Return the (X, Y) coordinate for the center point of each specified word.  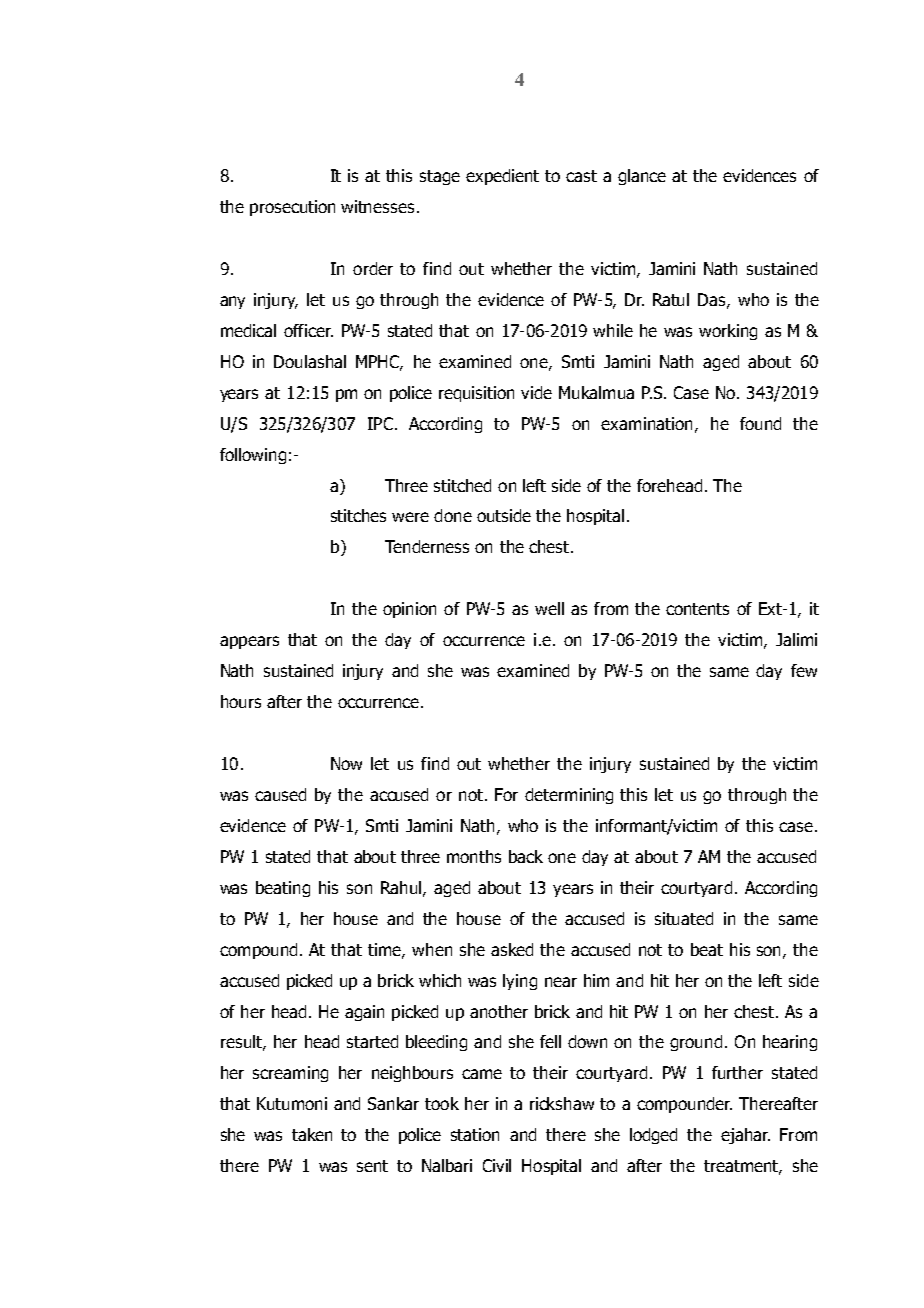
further (737, 1072)
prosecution (292, 208)
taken (312, 1134)
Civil (497, 1165)
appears (249, 642)
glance (642, 177)
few (804, 670)
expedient (502, 177)
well (549, 608)
